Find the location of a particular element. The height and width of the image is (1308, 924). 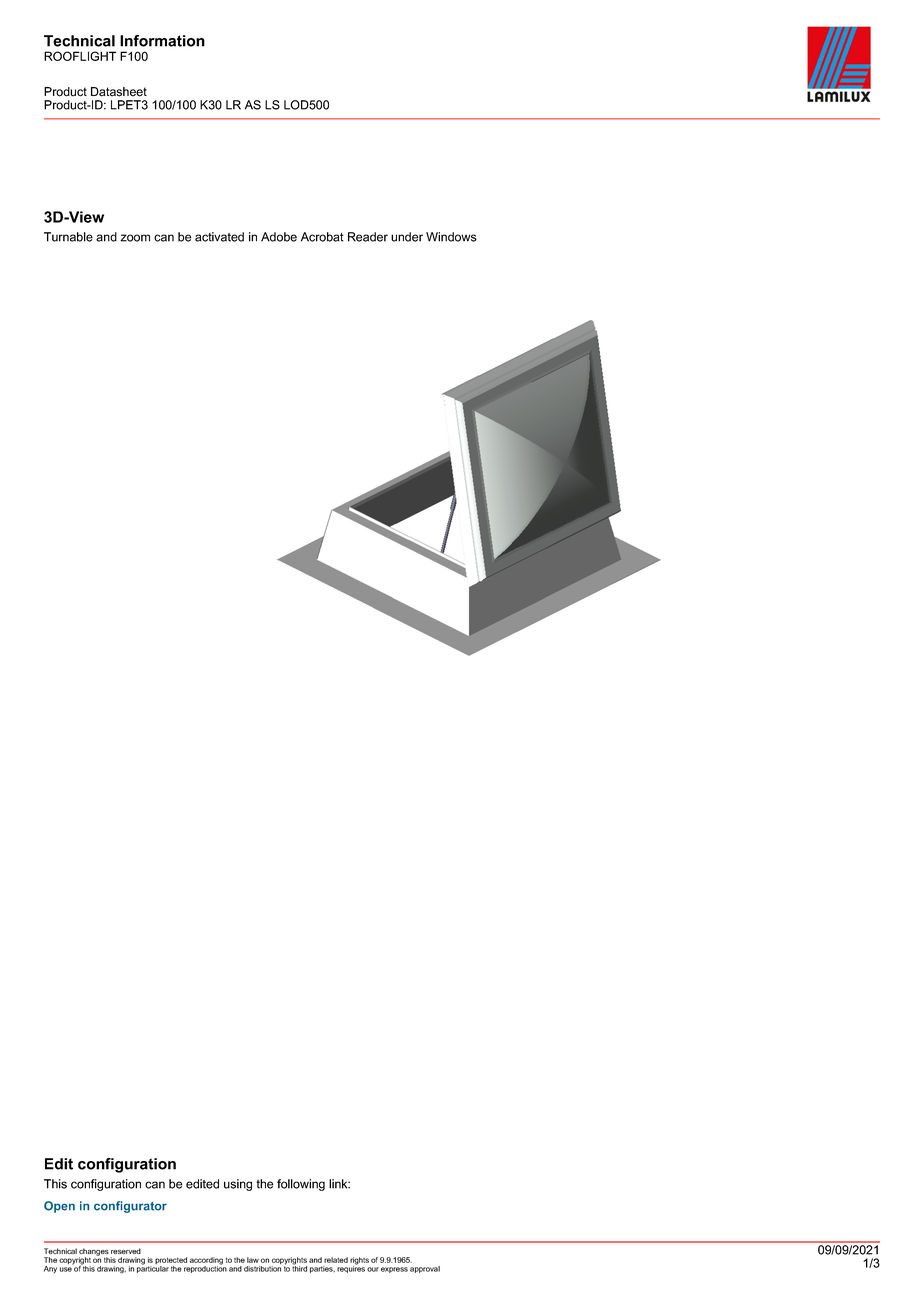

zoom is located at coordinates (135, 238).
